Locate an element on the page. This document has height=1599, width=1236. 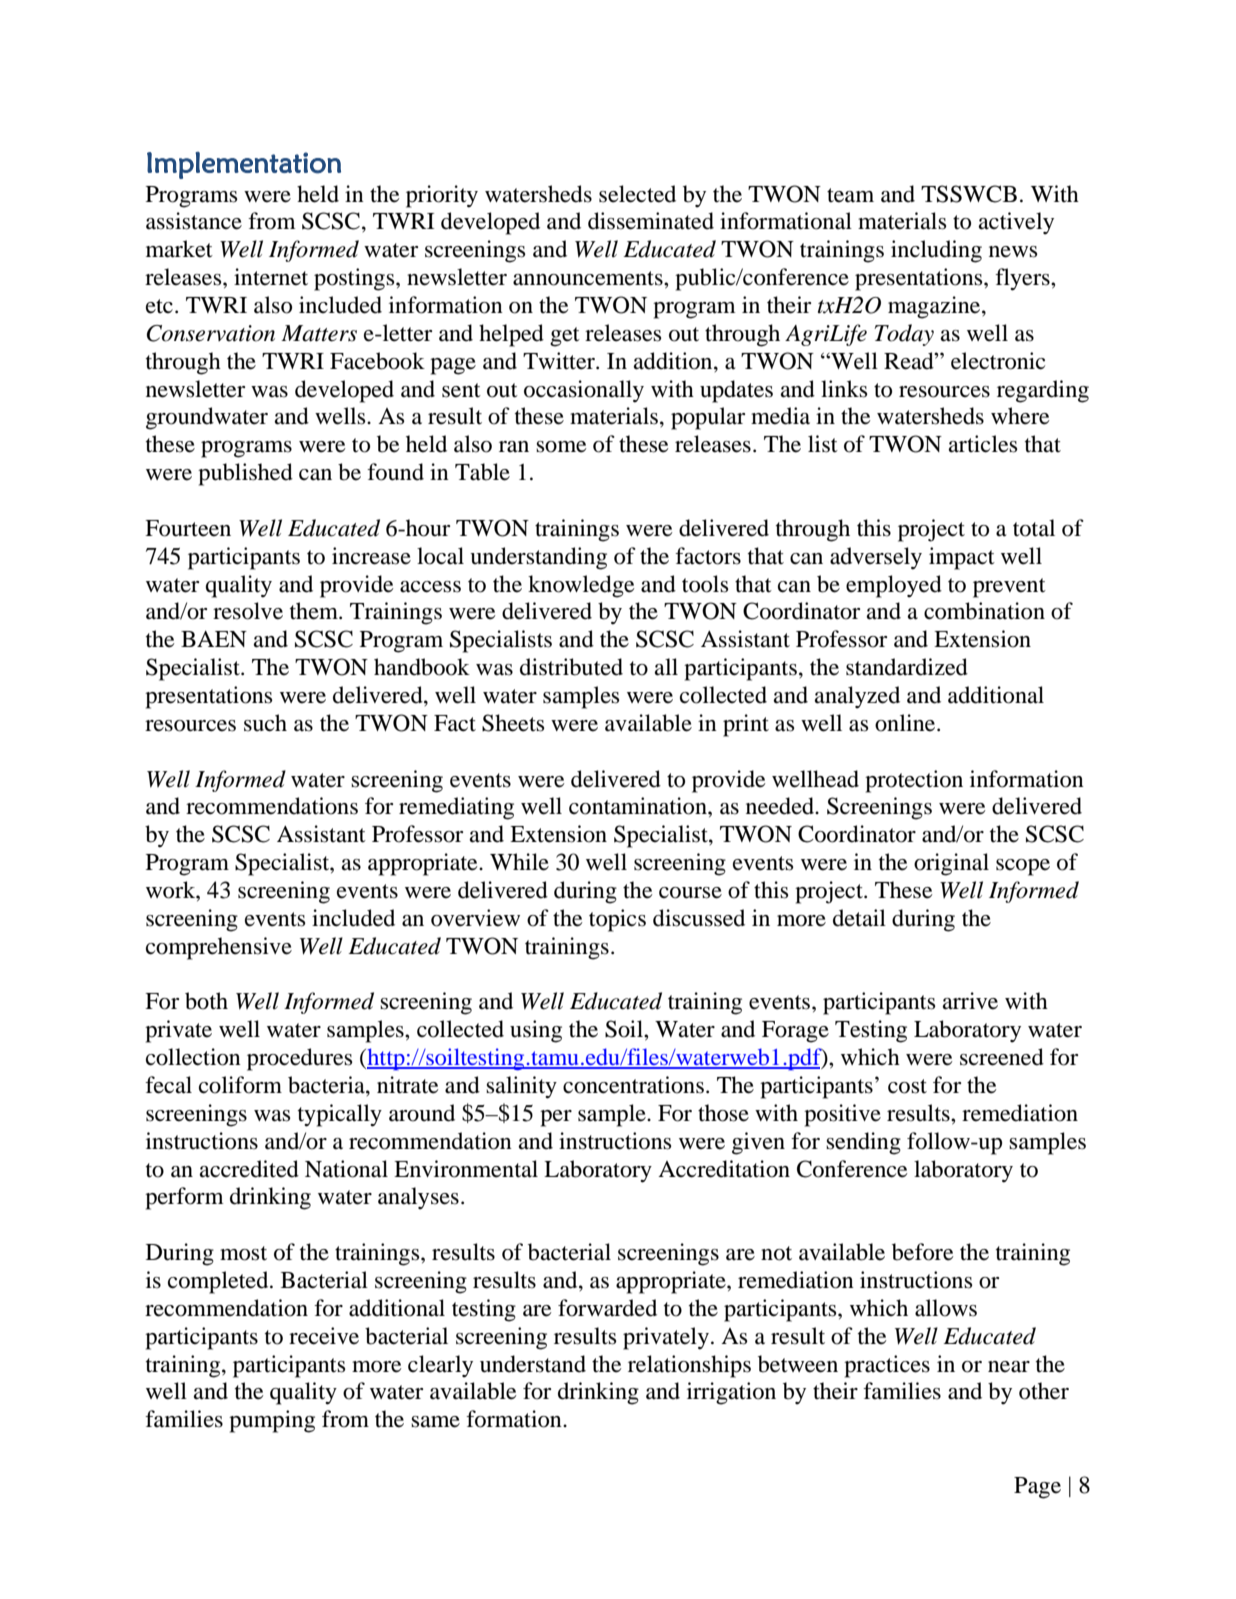
comprehensive is located at coordinates (219, 948).
